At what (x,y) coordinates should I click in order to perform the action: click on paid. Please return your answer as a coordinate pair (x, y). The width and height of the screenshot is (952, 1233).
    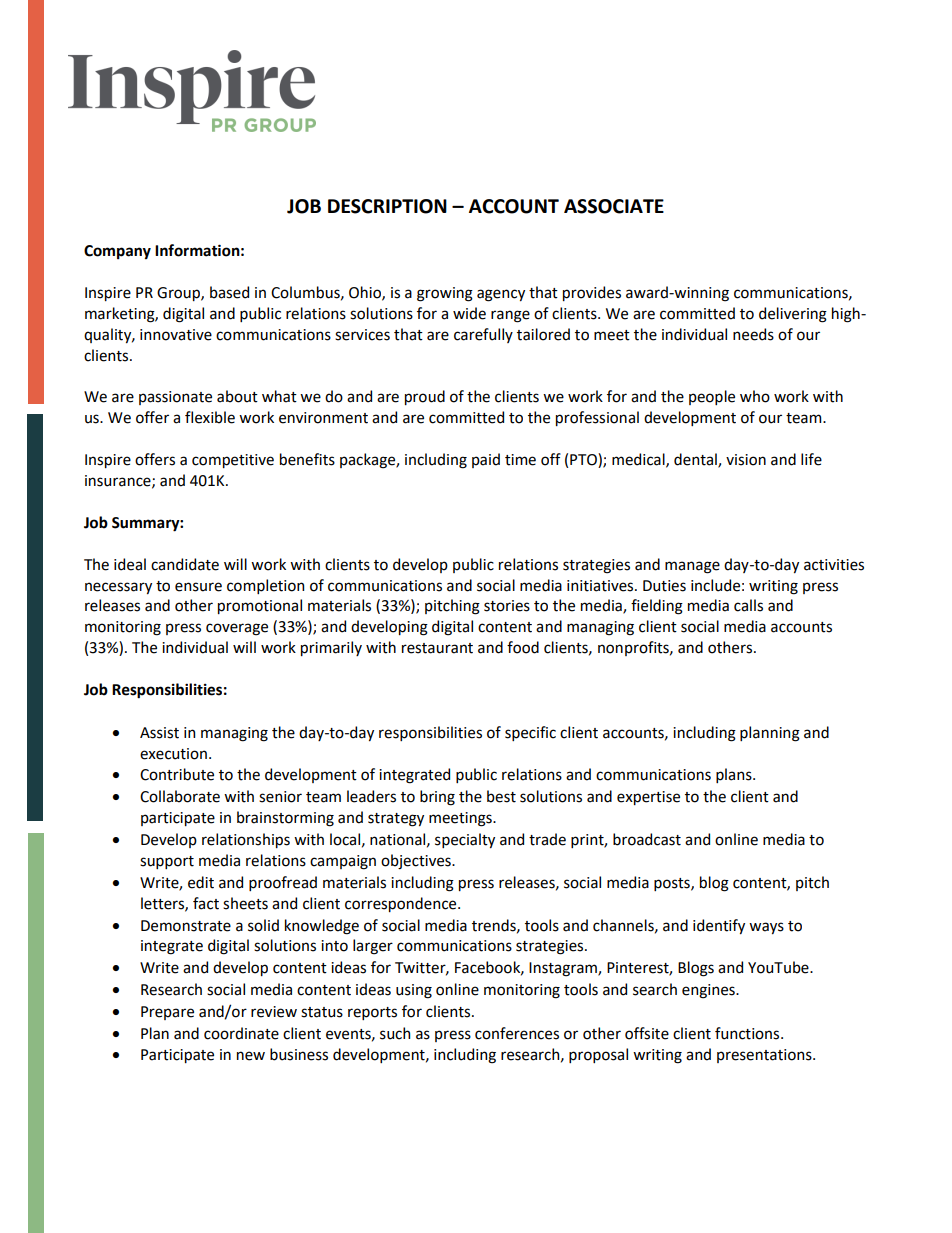
    Looking at the image, I should click on (486, 460).
